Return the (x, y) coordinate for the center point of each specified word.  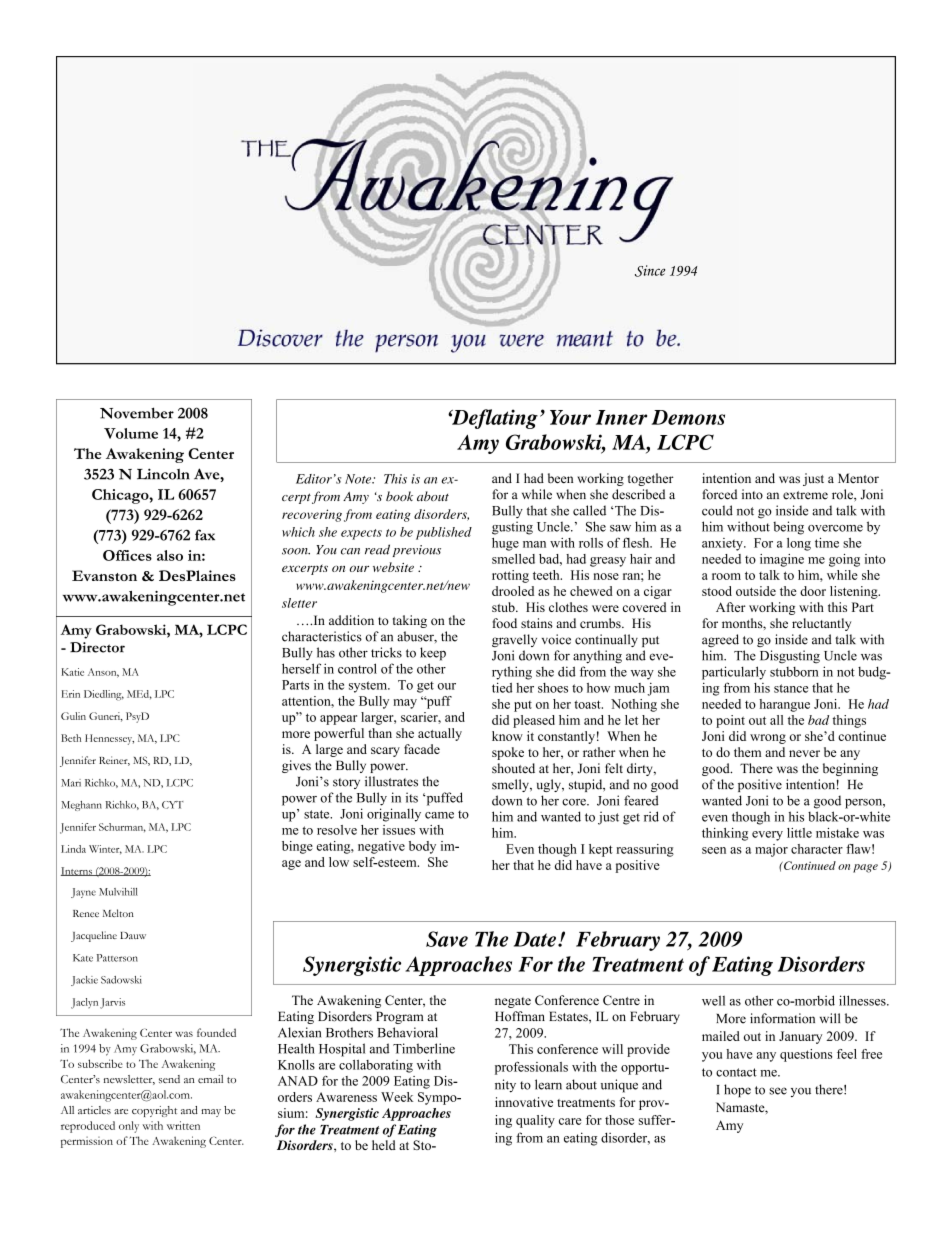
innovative (524, 1102)
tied (502, 687)
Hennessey (109, 739)
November (137, 413)
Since (650, 271)
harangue (784, 705)
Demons (688, 417)
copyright (154, 1111)
